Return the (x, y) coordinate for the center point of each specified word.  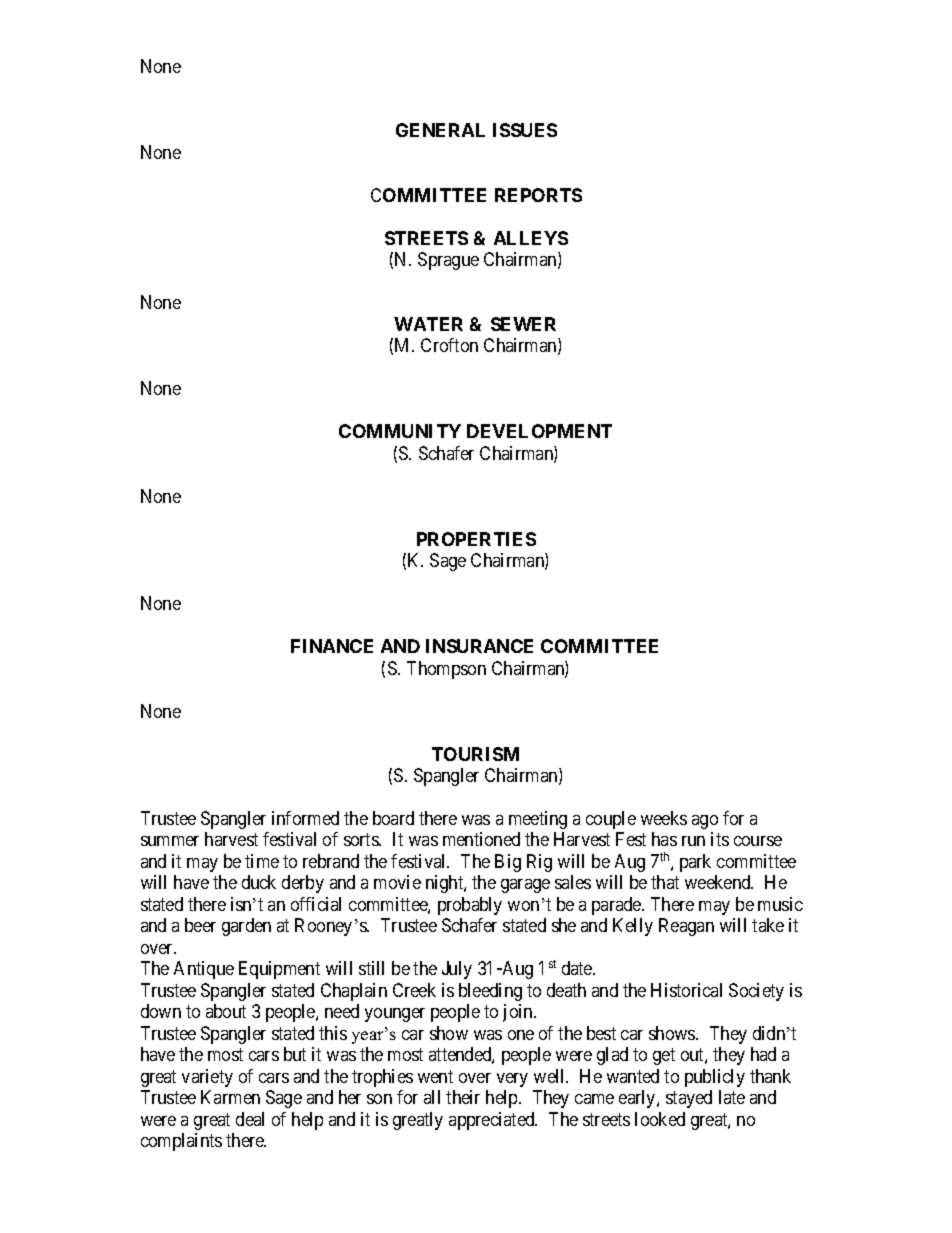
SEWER (523, 324)
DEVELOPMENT (539, 431)
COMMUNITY (400, 431)
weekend (719, 882)
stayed (689, 1099)
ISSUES (525, 130)
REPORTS (538, 195)
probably (470, 906)
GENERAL (440, 130)
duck (259, 882)
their (463, 1097)
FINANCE (332, 646)
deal (250, 1119)
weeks (664, 818)
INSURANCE (479, 646)
